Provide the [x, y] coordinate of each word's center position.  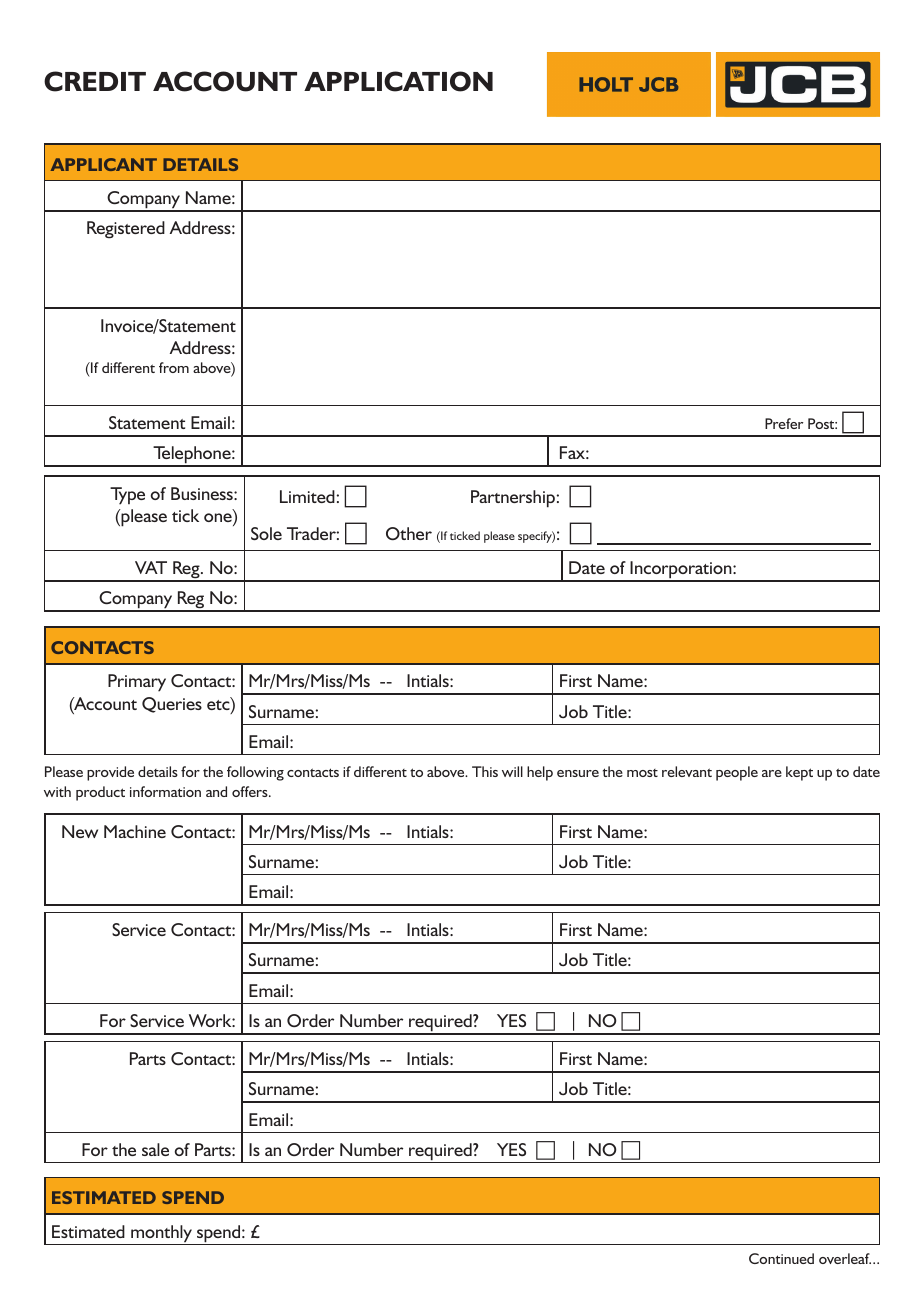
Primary [137, 683]
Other [409, 533]
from [174, 367]
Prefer [784, 423]
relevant [687, 771]
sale [155, 1149]
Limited [307, 496]
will [512, 771]
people [737, 773]
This [485, 771]
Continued [781, 1258]
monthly [162, 1235]
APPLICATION [398, 81]
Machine [135, 831]
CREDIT [95, 81]
